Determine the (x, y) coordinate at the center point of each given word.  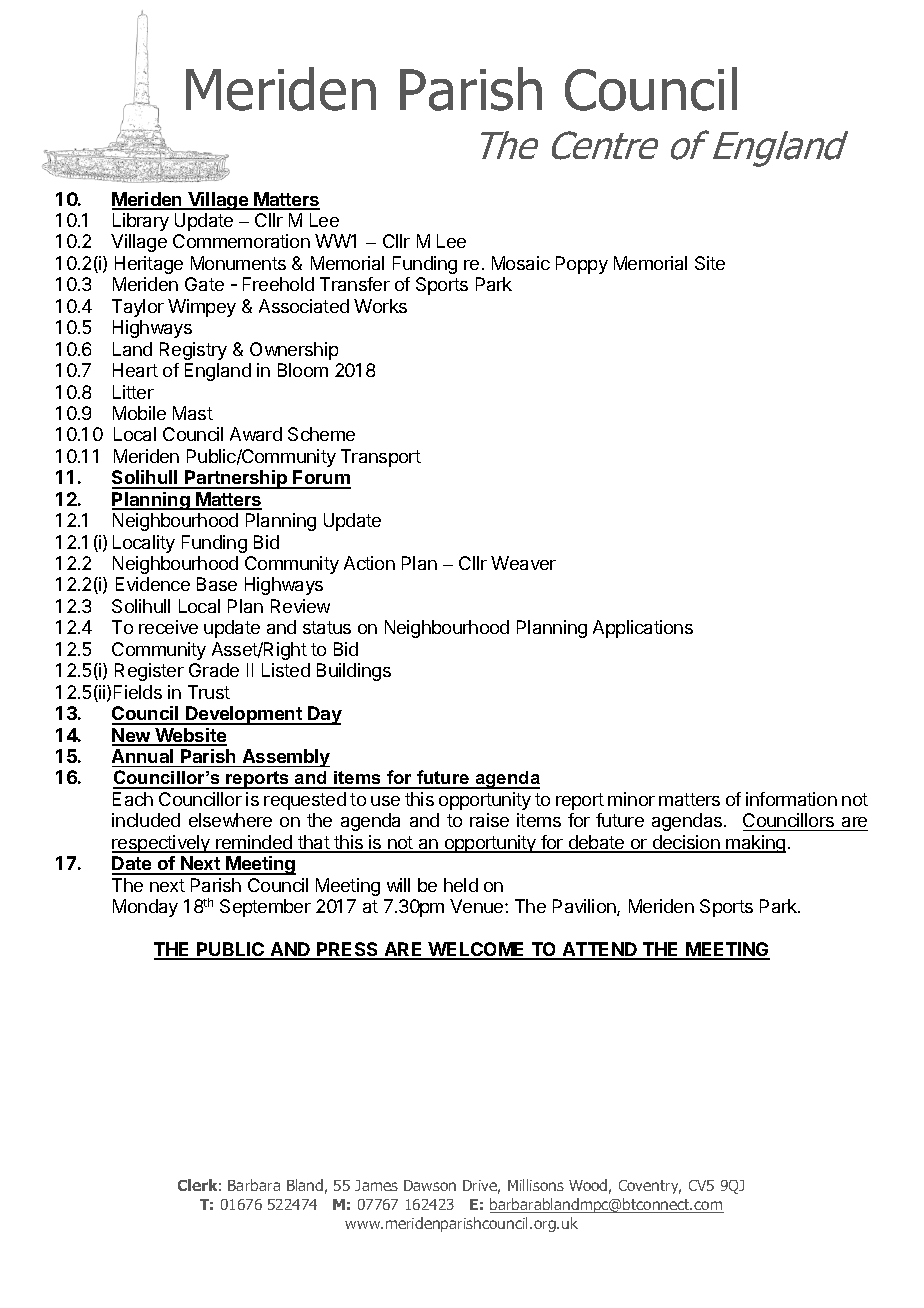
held (461, 885)
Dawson (430, 1185)
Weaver (523, 563)
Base (217, 584)
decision (686, 843)
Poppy (582, 265)
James (376, 1185)
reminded (254, 843)
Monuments (238, 263)
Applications (643, 629)
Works (380, 306)
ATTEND (600, 950)
